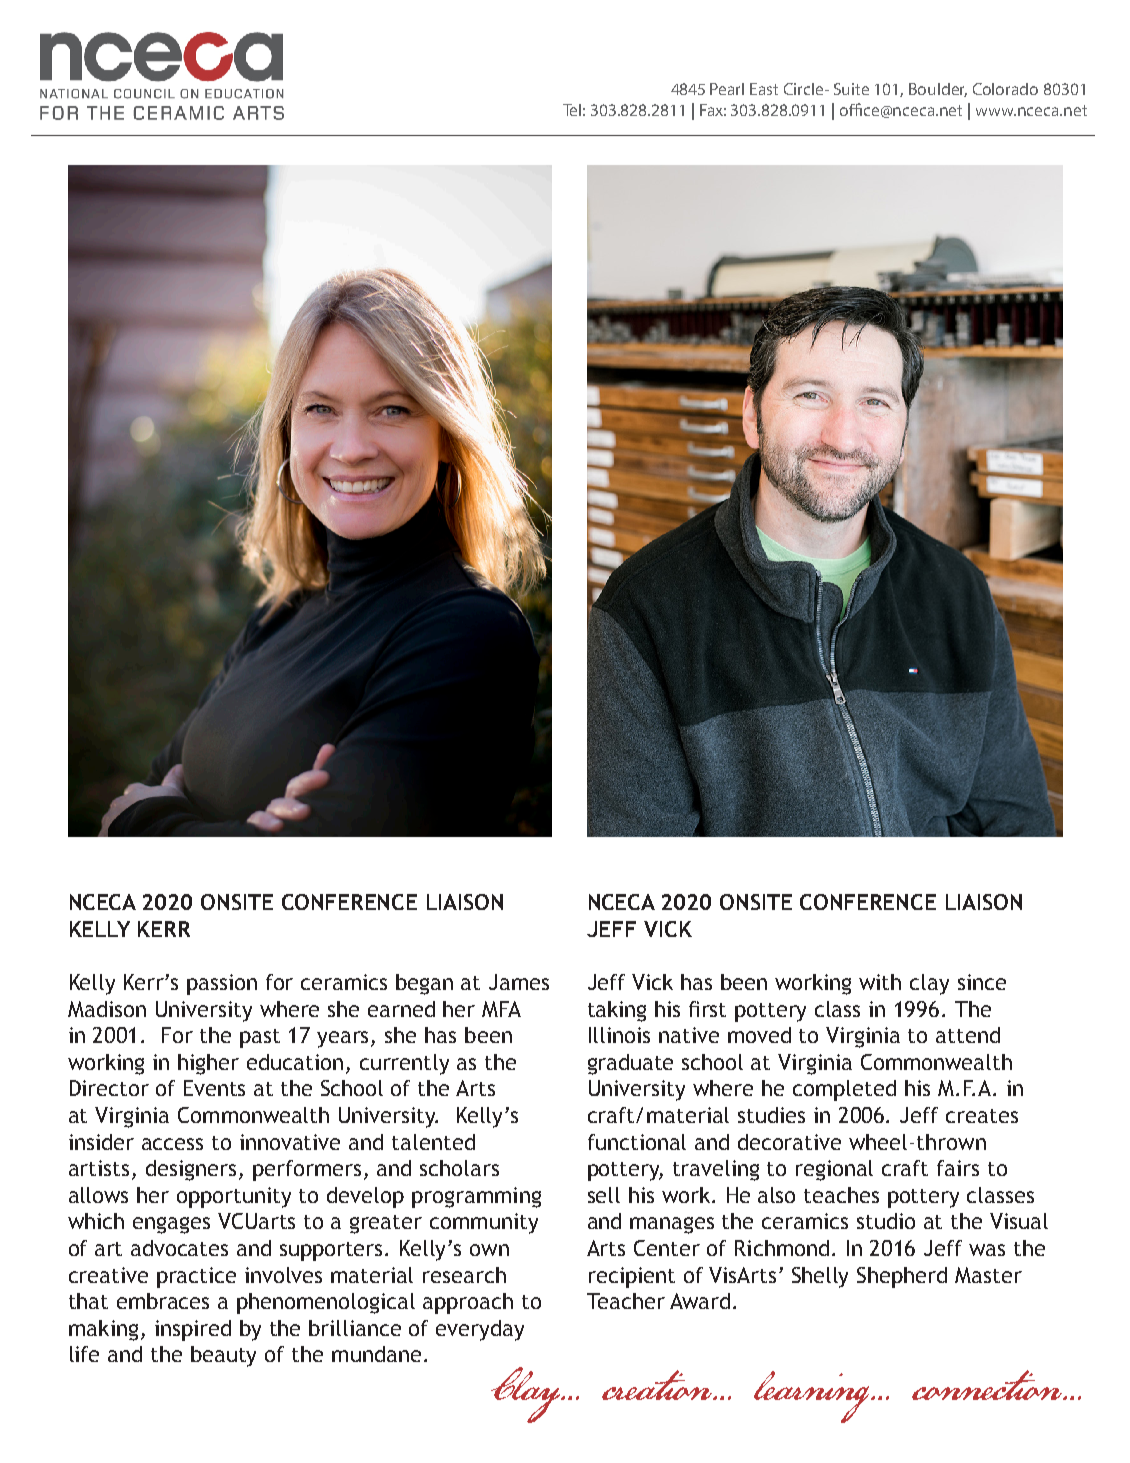 The height and width of the screenshot is (1463, 1130). What do you see at coordinates (1005, 89) in the screenshot?
I see `Colorado` at bounding box center [1005, 89].
